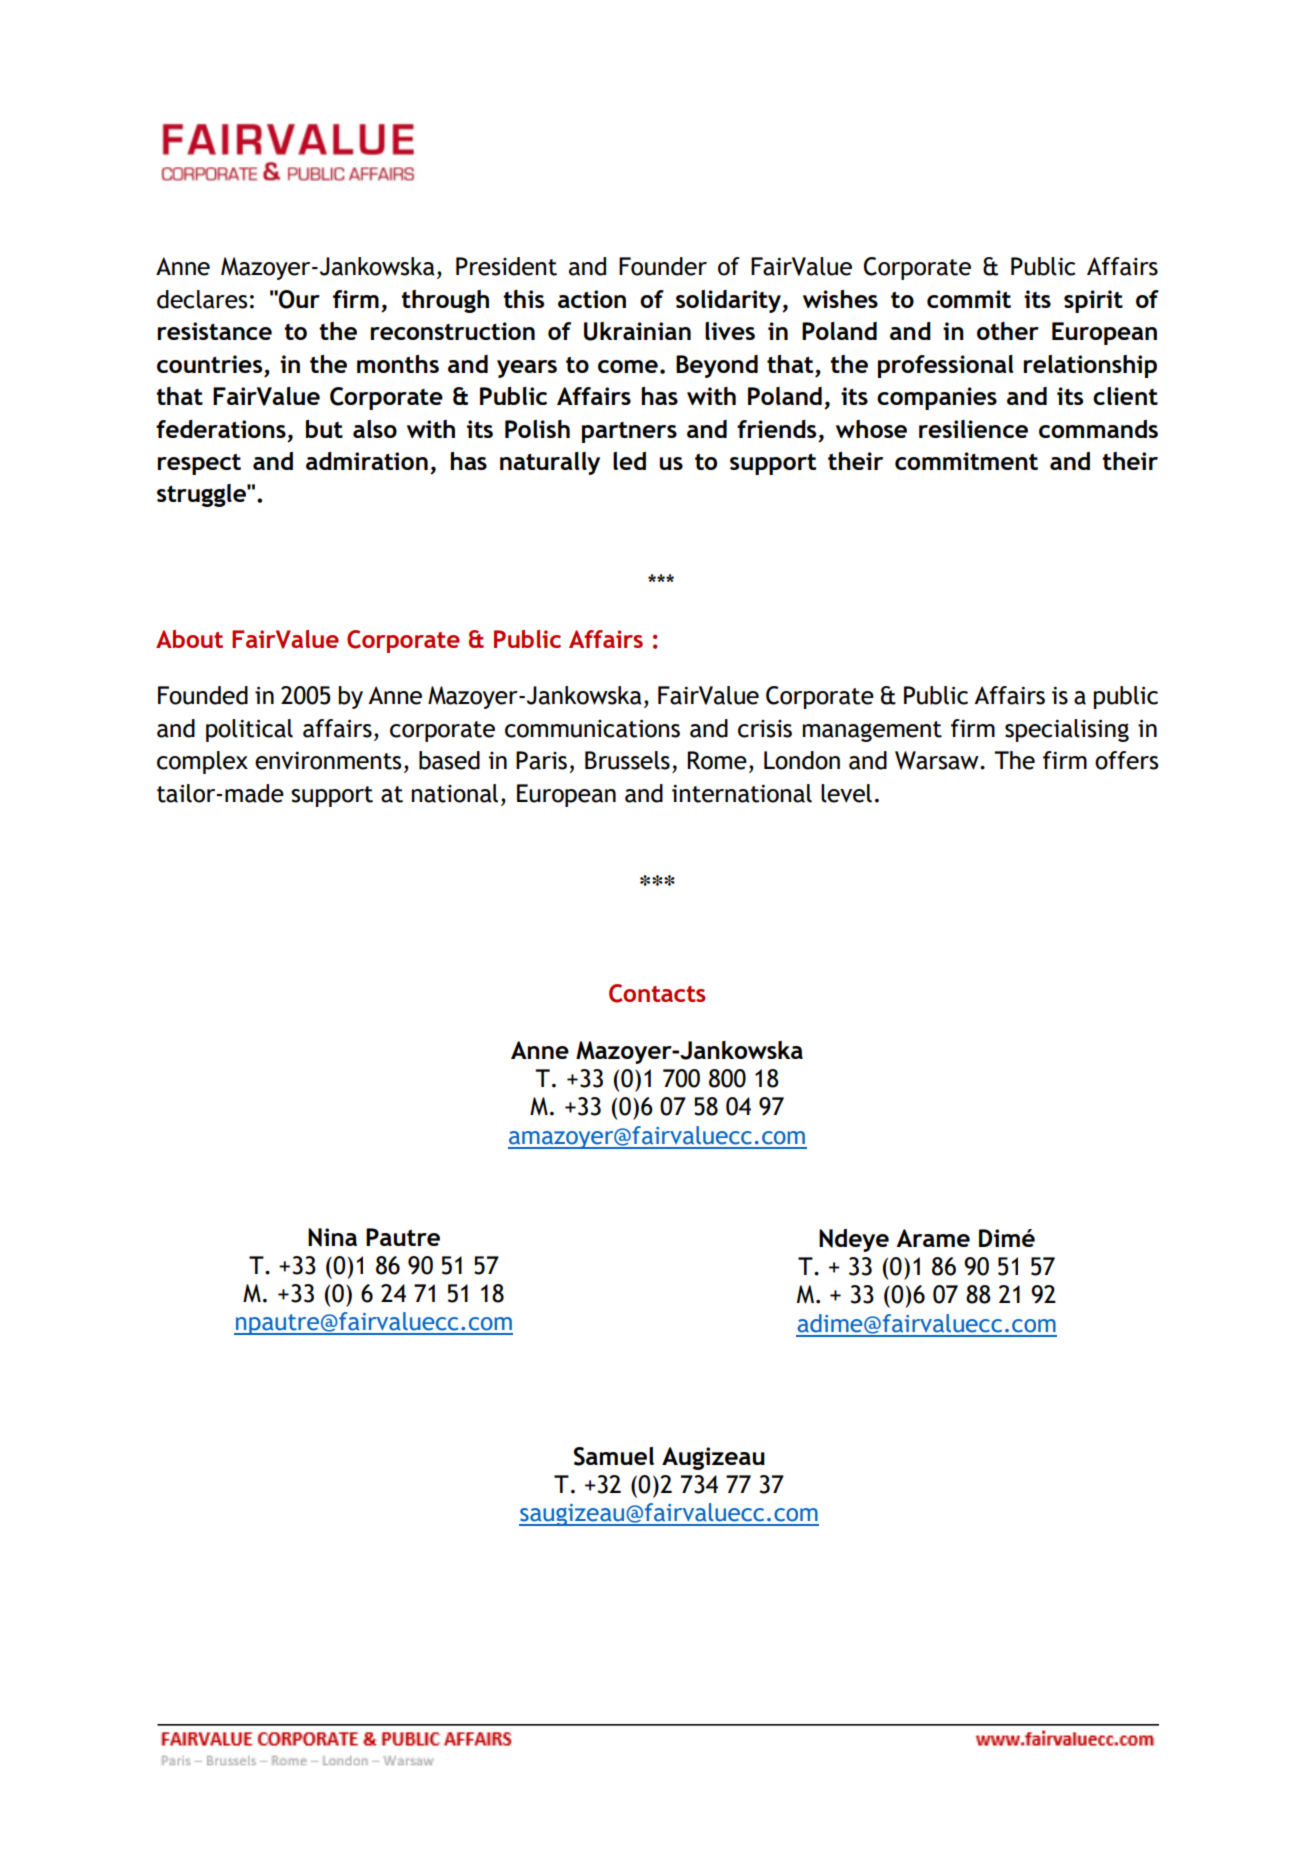 This screenshot has width=1315, height=1860. What do you see at coordinates (328, 761) in the screenshot?
I see `environments` at bounding box center [328, 761].
